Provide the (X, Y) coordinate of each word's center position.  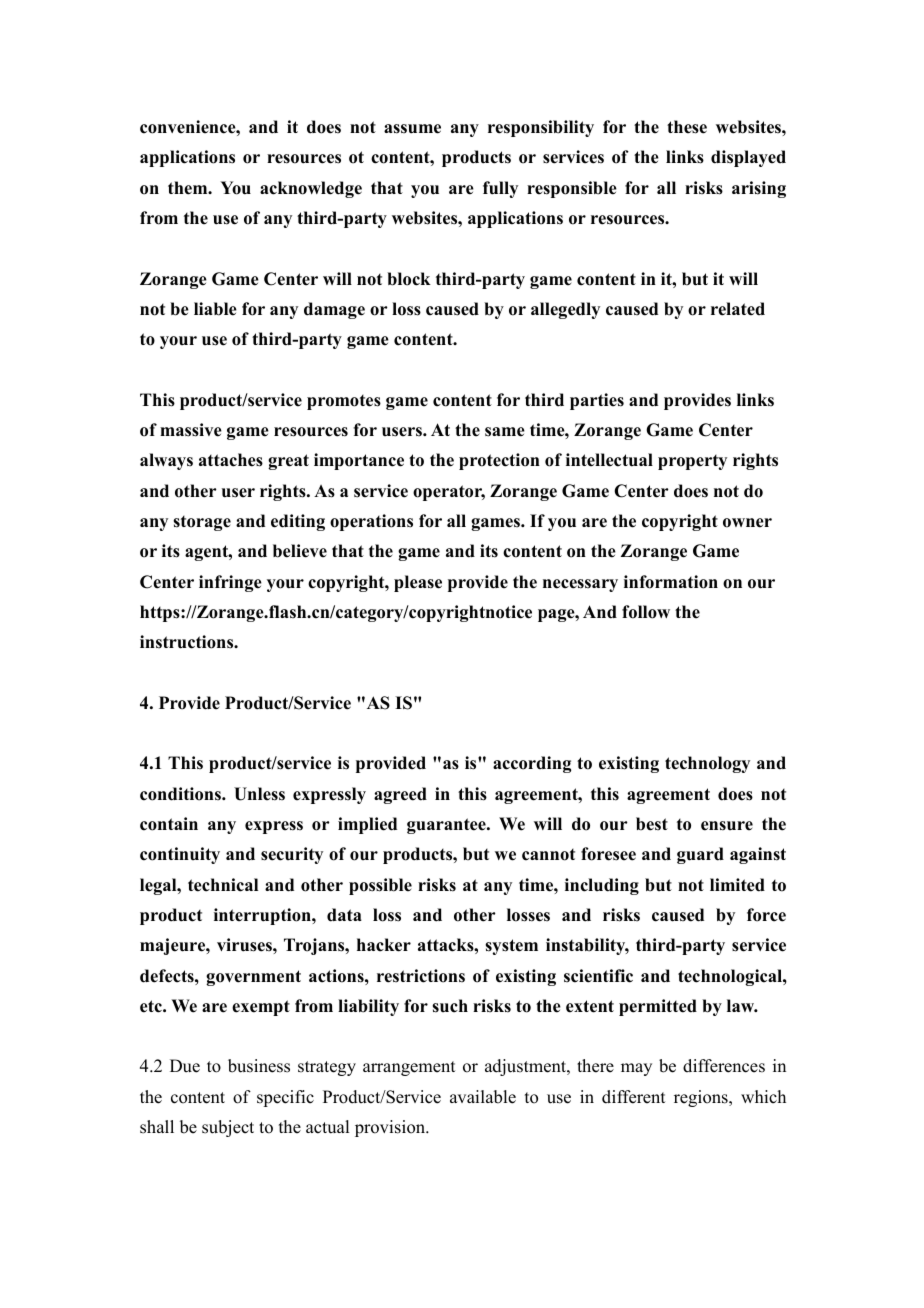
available (483, 1097)
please (418, 583)
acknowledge (311, 189)
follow (646, 612)
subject (228, 1128)
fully (500, 189)
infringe (230, 583)
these (687, 127)
